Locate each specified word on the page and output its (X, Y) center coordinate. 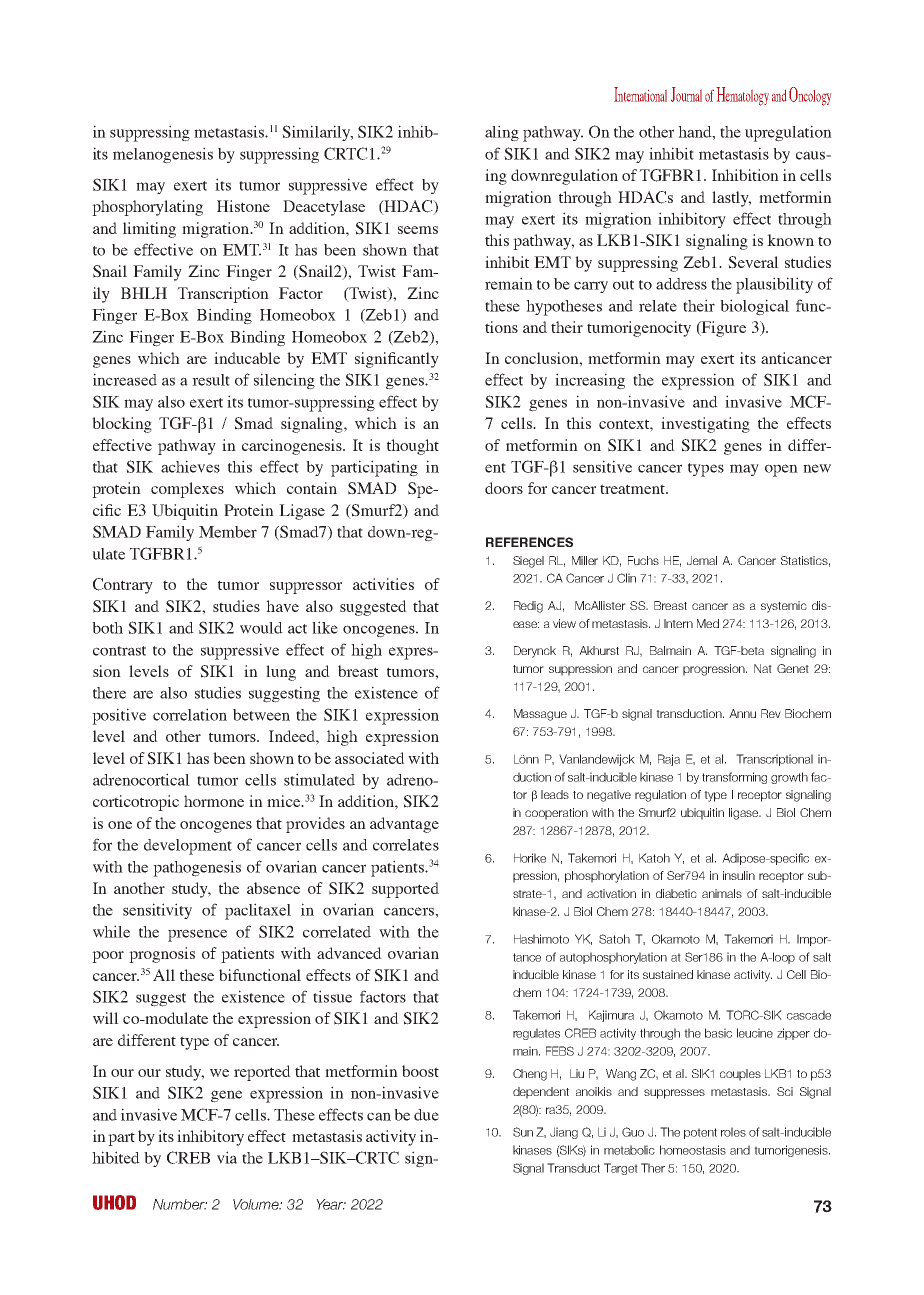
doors (504, 488)
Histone (243, 206)
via (227, 1157)
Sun (523, 1132)
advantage (404, 825)
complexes (187, 490)
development (188, 847)
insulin (739, 875)
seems (418, 230)
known (790, 240)
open (781, 470)
